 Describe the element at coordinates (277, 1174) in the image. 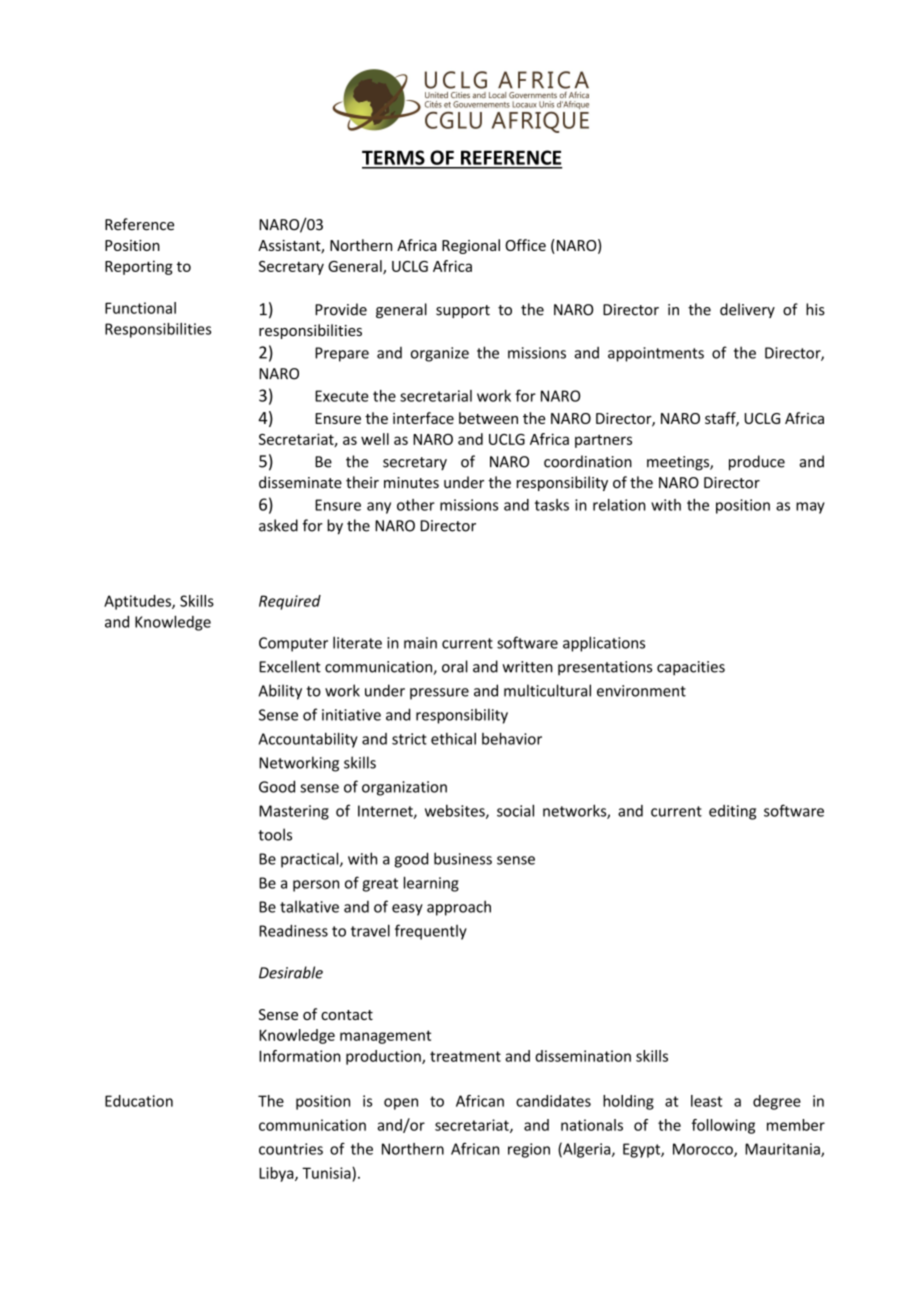

I see `Libya` at that location.
